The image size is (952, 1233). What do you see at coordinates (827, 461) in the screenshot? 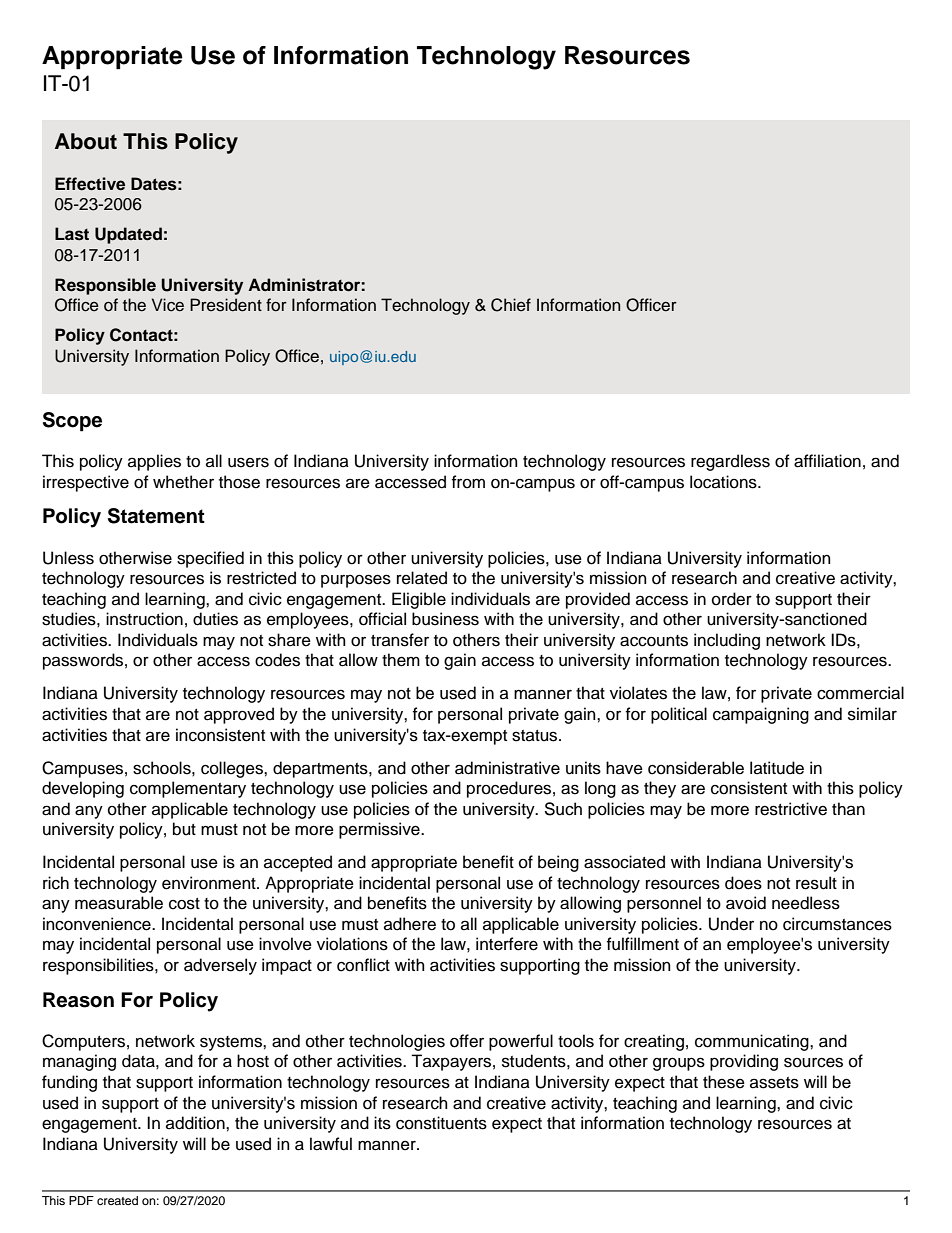
I see `affiliation` at bounding box center [827, 461].
